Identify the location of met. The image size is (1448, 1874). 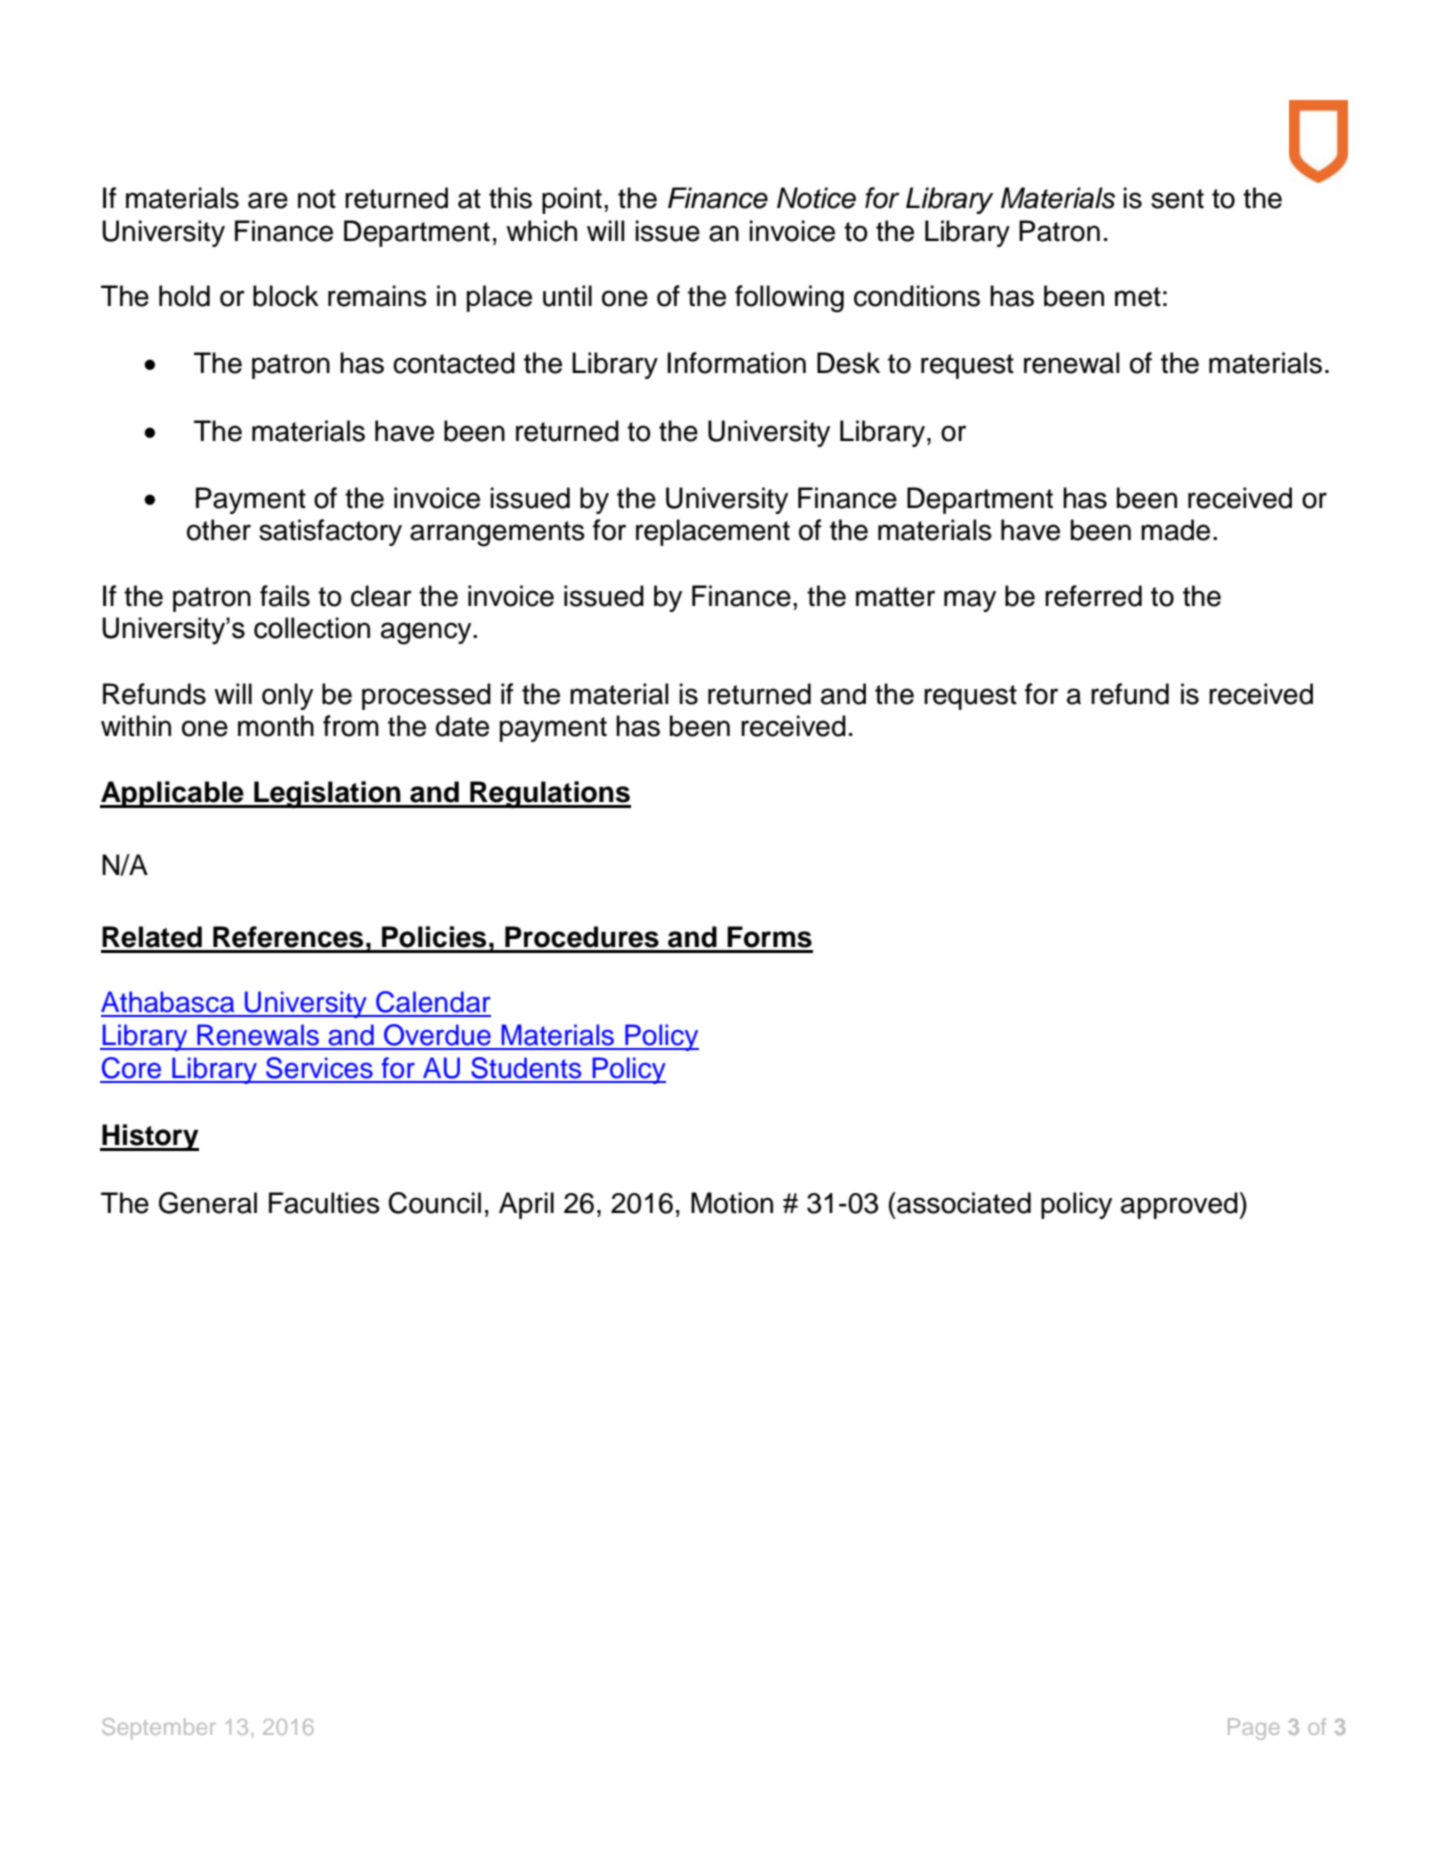
(1138, 297).
